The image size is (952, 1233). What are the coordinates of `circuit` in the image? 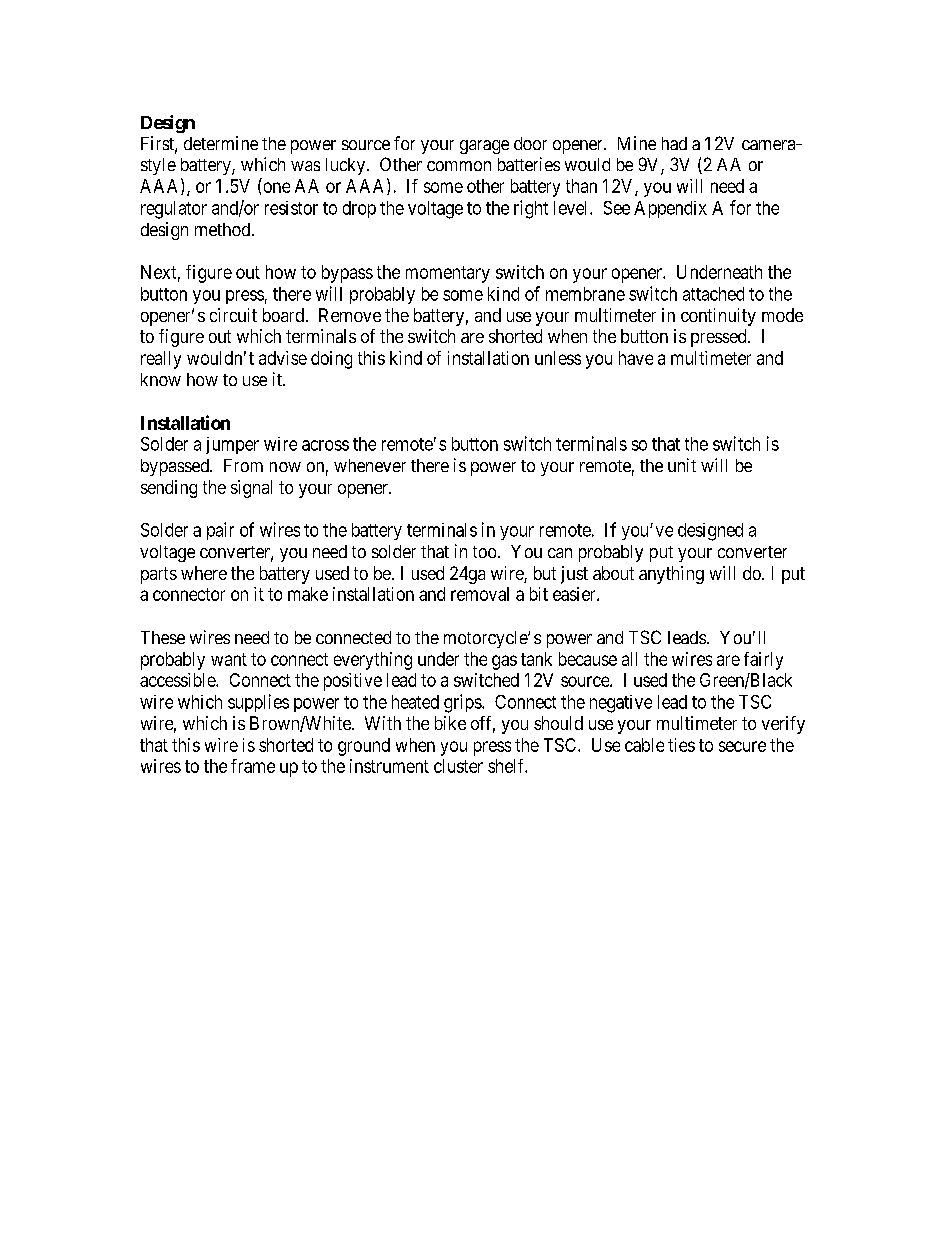 It's located at (233, 315).
